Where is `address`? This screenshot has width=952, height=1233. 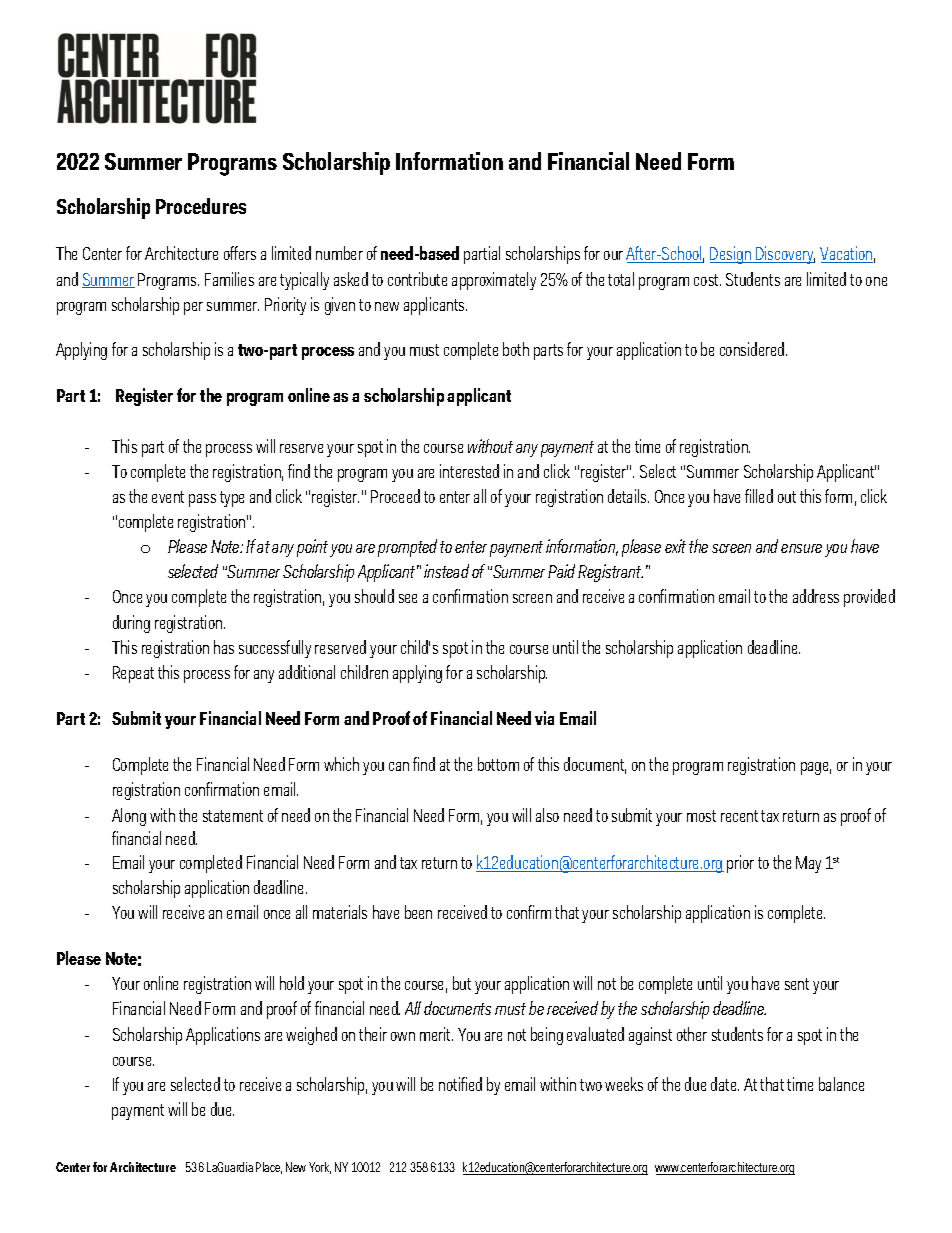
address is located at coordinates (816, 596).
